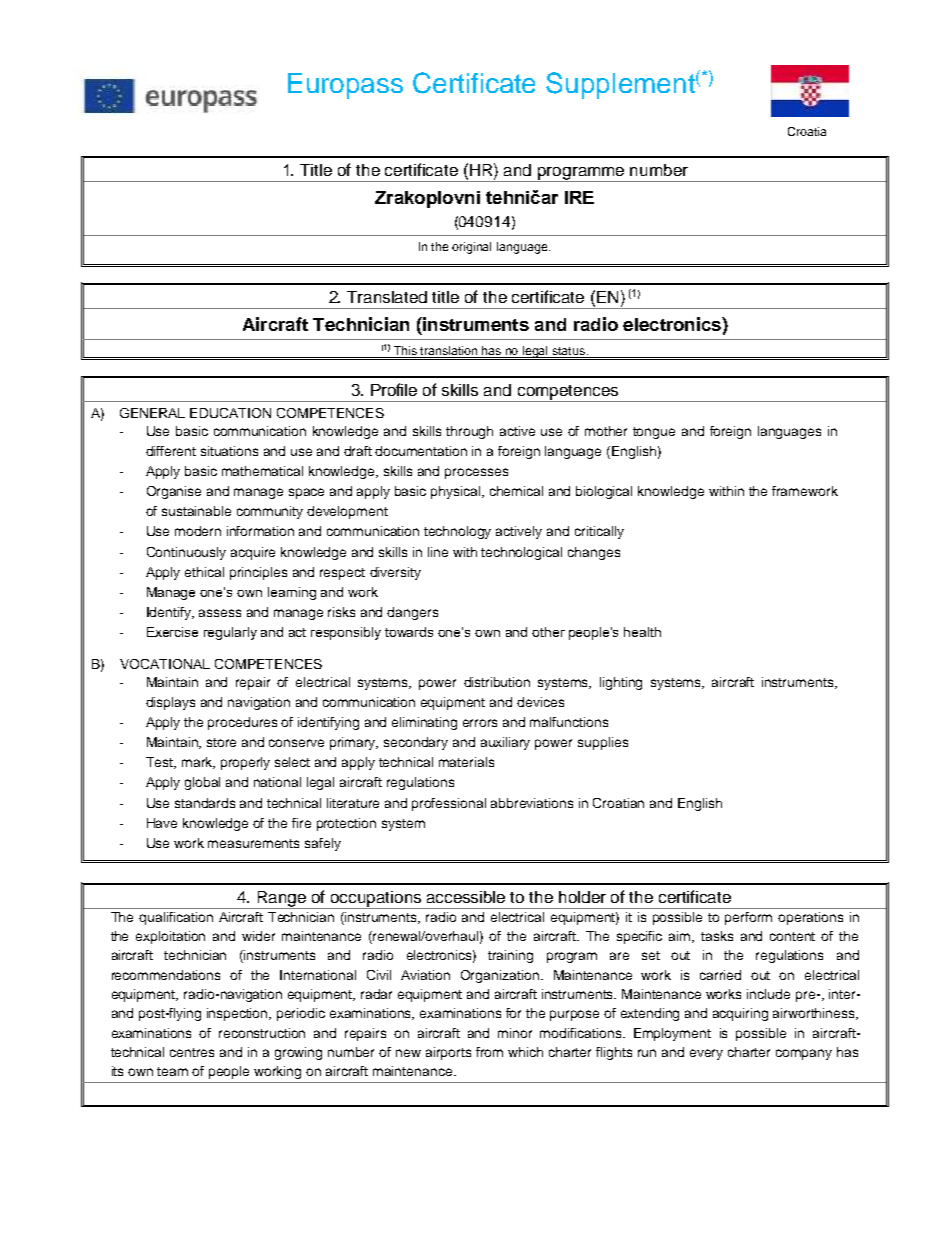 The width and height of the image is (952, 1233). What do you see at coordinates (599, 532) in the image?
I see `critically` at bounding box center [599, 532].
